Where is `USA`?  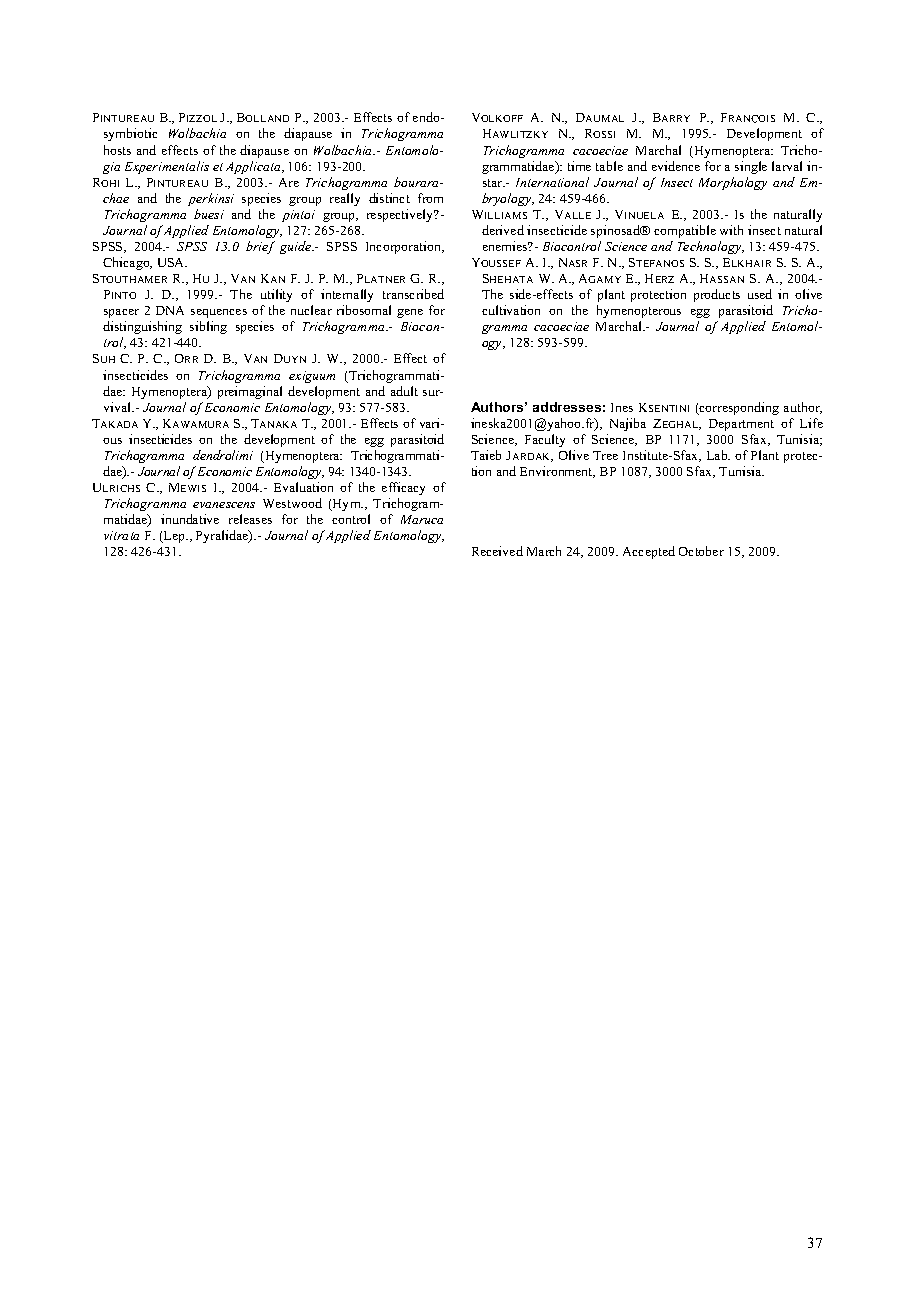
USA is located at coordinates (172, 262).
